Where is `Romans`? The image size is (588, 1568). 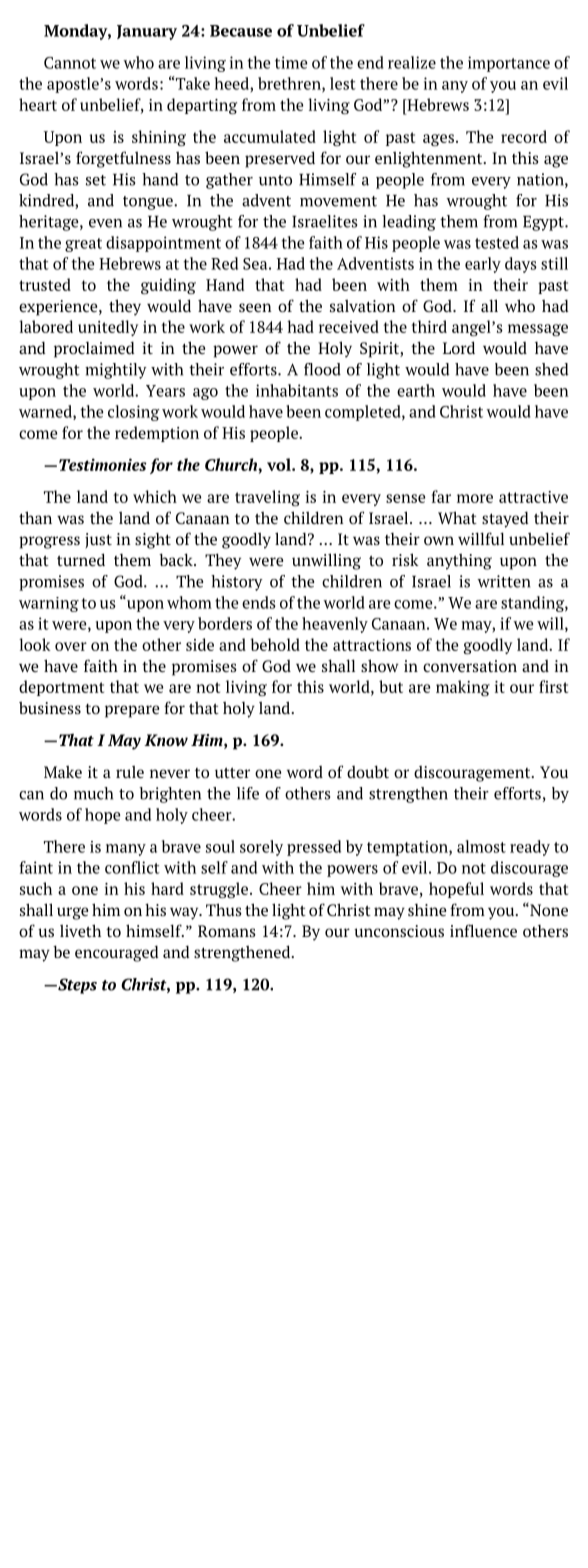
Romans is located at coordinates (227, 931).
